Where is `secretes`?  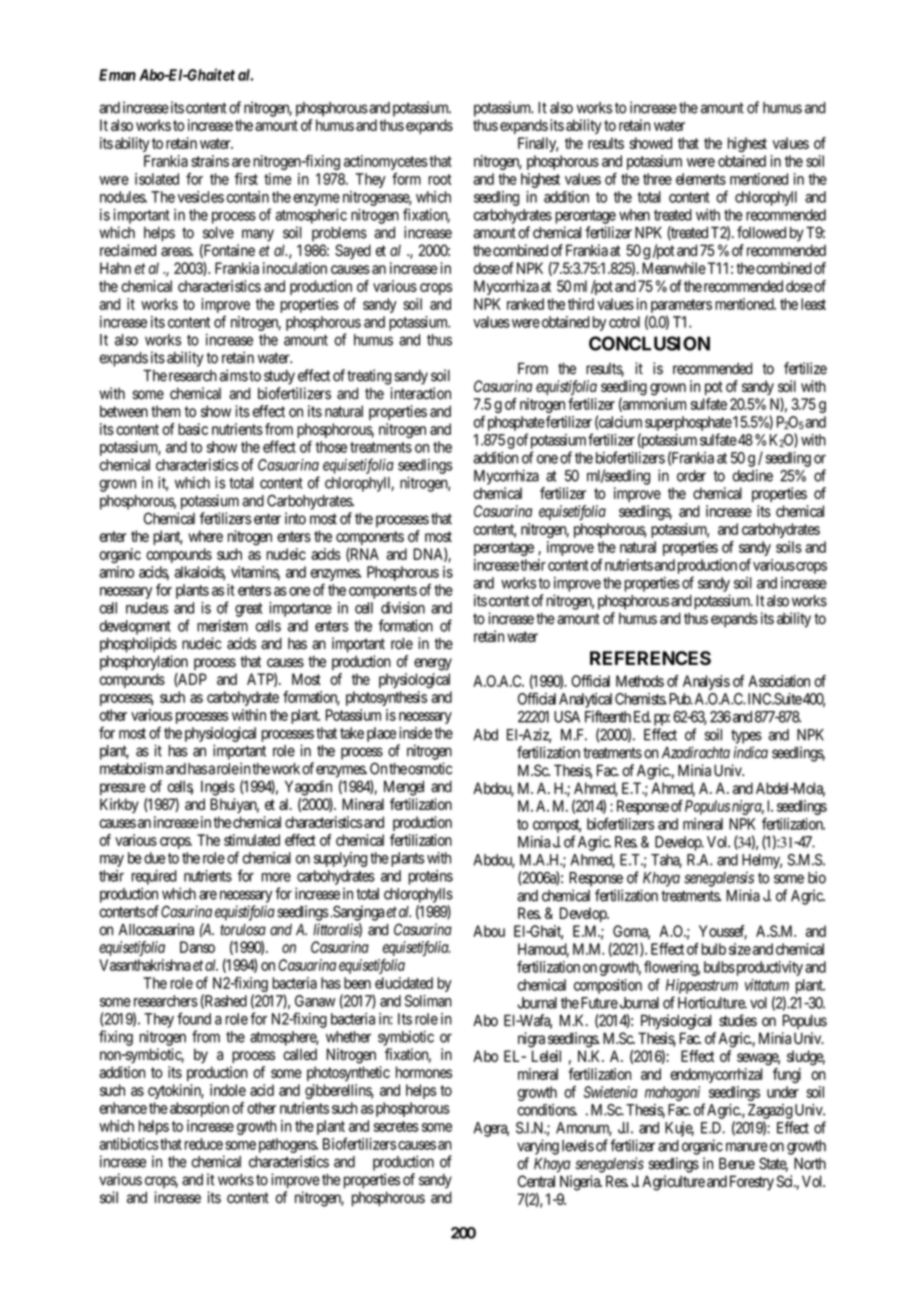 secretes is located at coordinates (396, 1126).
